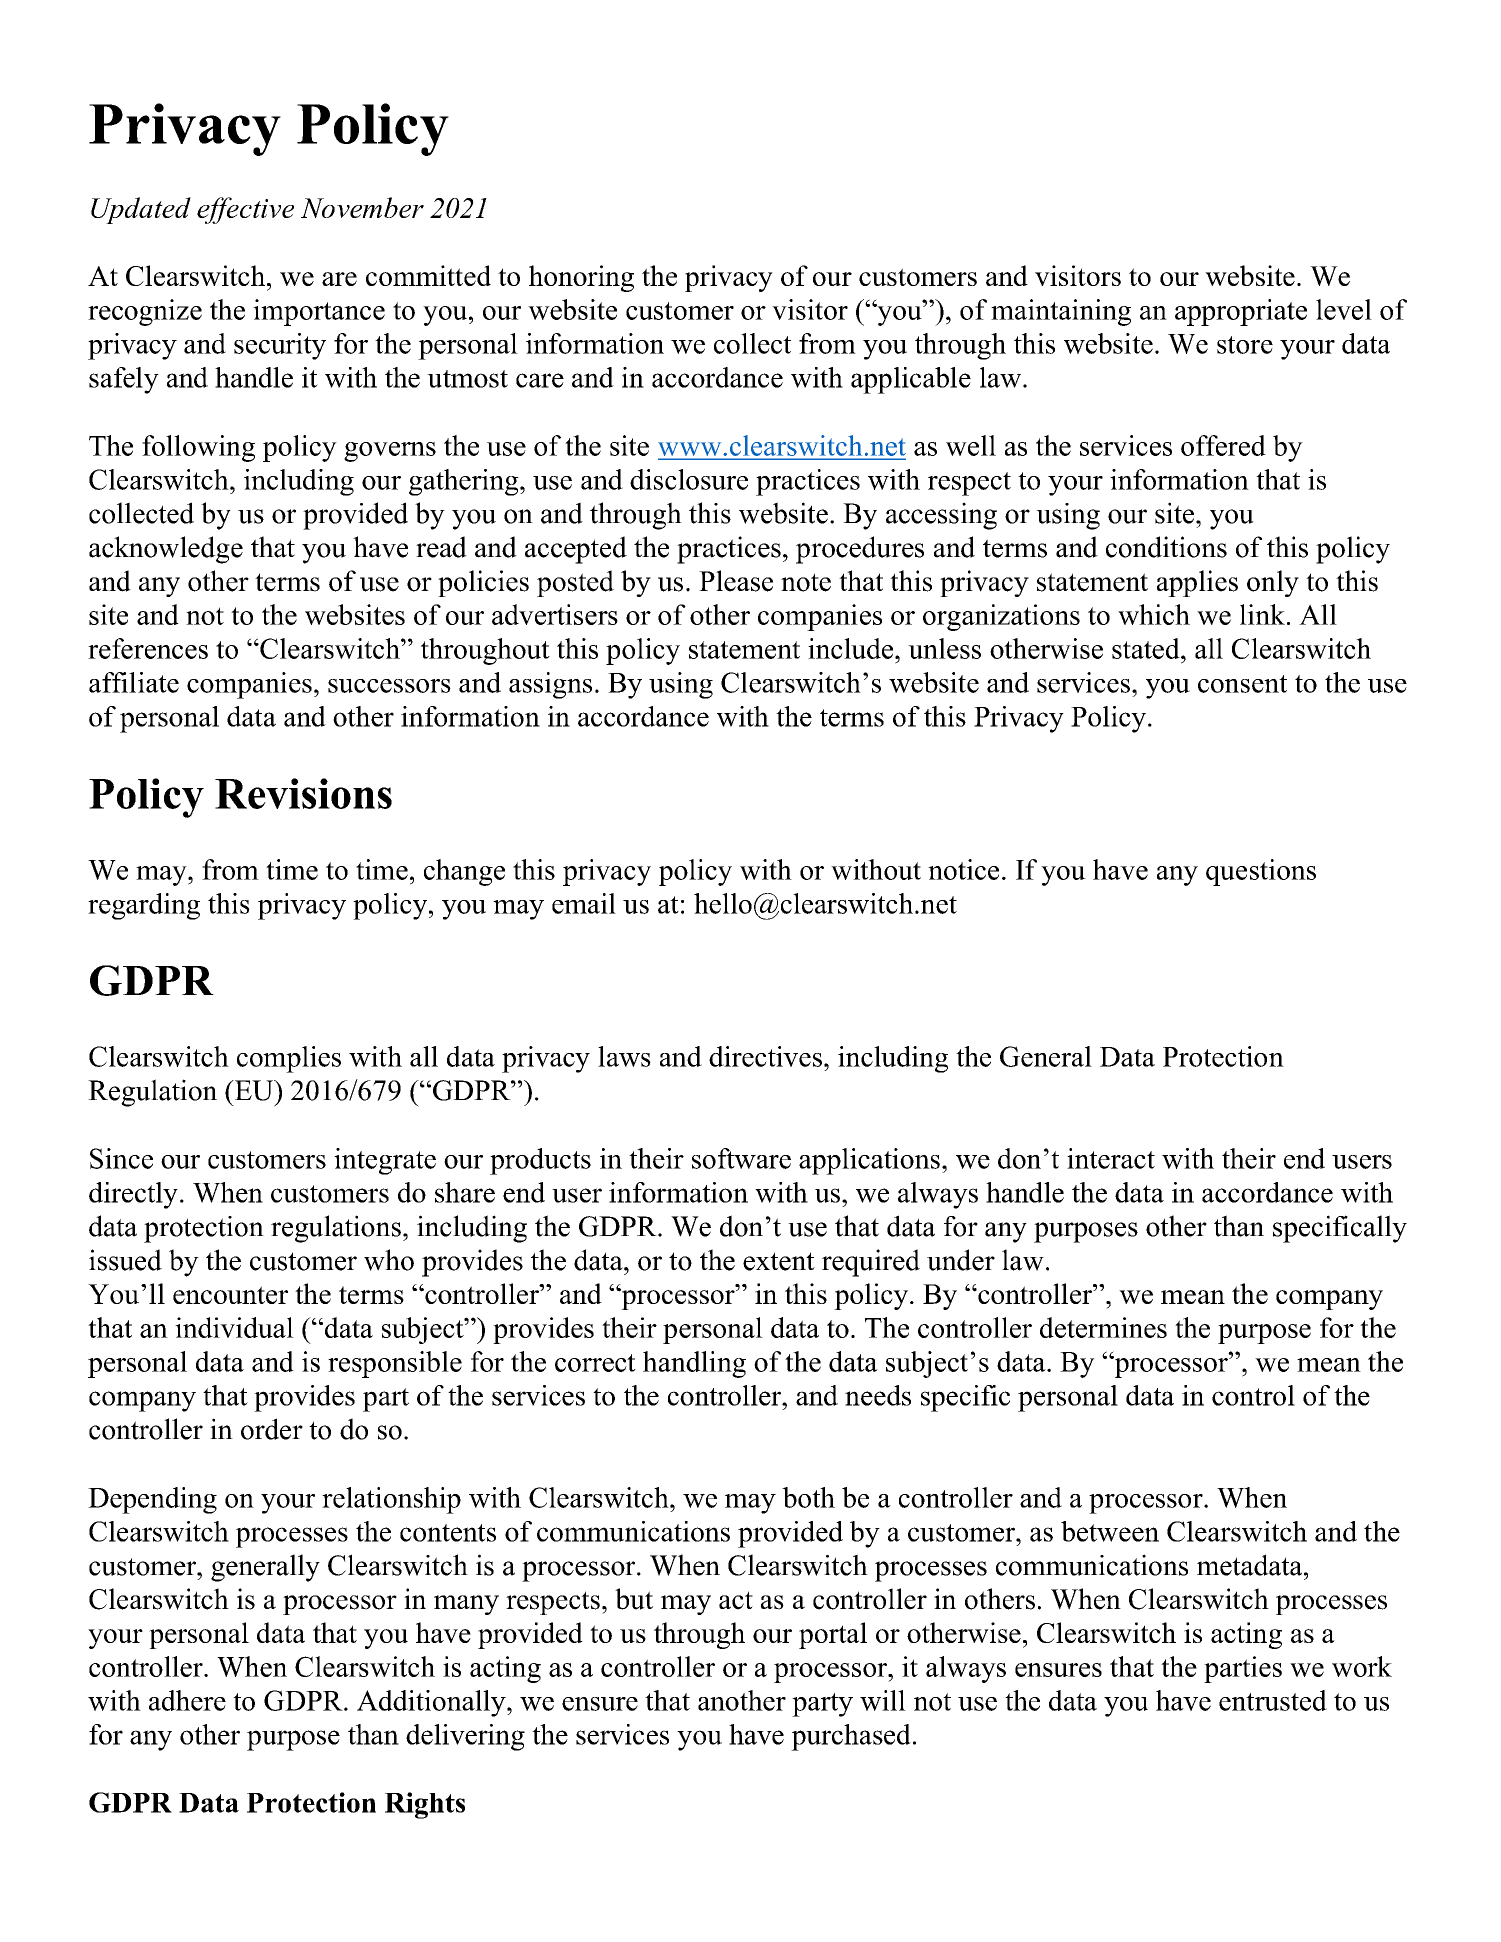 The width and height of the screenshot is (1501, 1942). Describe the element at coordinates (303, 793) in the screenshot. I see `Revisions` at that location.
